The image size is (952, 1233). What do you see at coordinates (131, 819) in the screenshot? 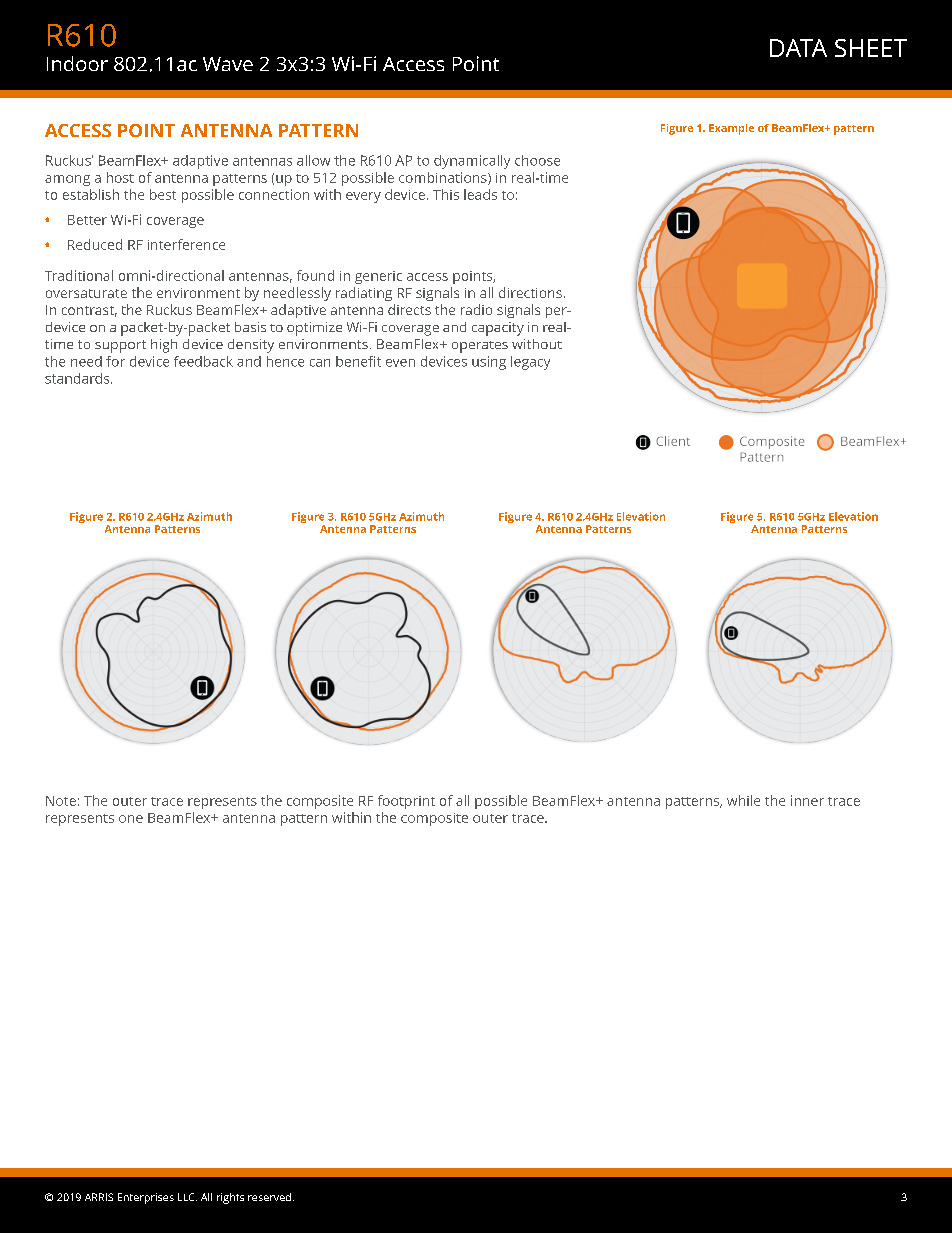
I see `one` at bounding box center [131, 819].
